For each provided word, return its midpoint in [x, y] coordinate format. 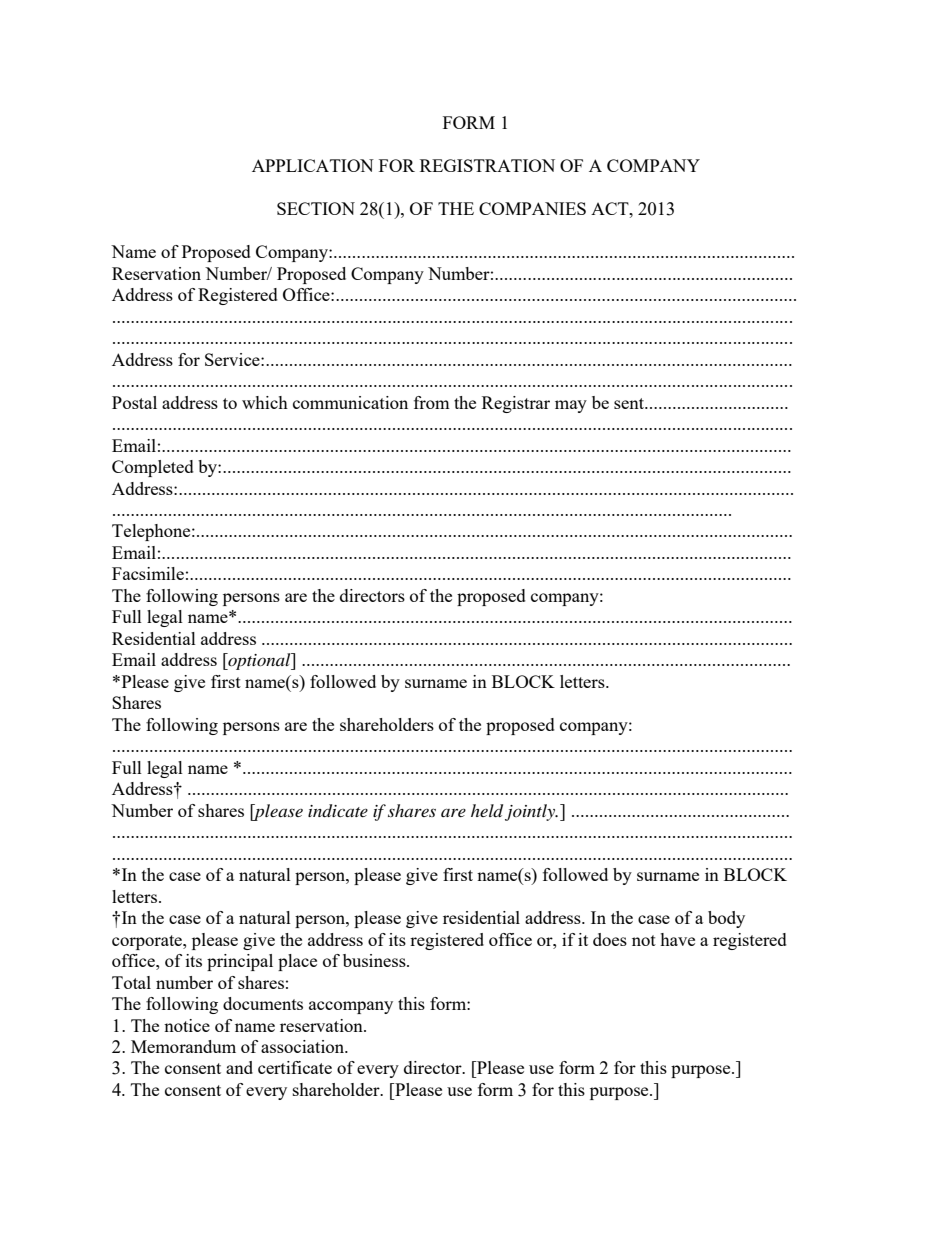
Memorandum [183, 1046]
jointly [531, 812]
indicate [338, 811]
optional [259, 661]
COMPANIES [532, 208]
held [487, 811]
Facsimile [148, 573]
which [265, 402]
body [726, 919]
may [571, 406]
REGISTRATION [487, 165]
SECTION [316, 208]
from [432, 402]
